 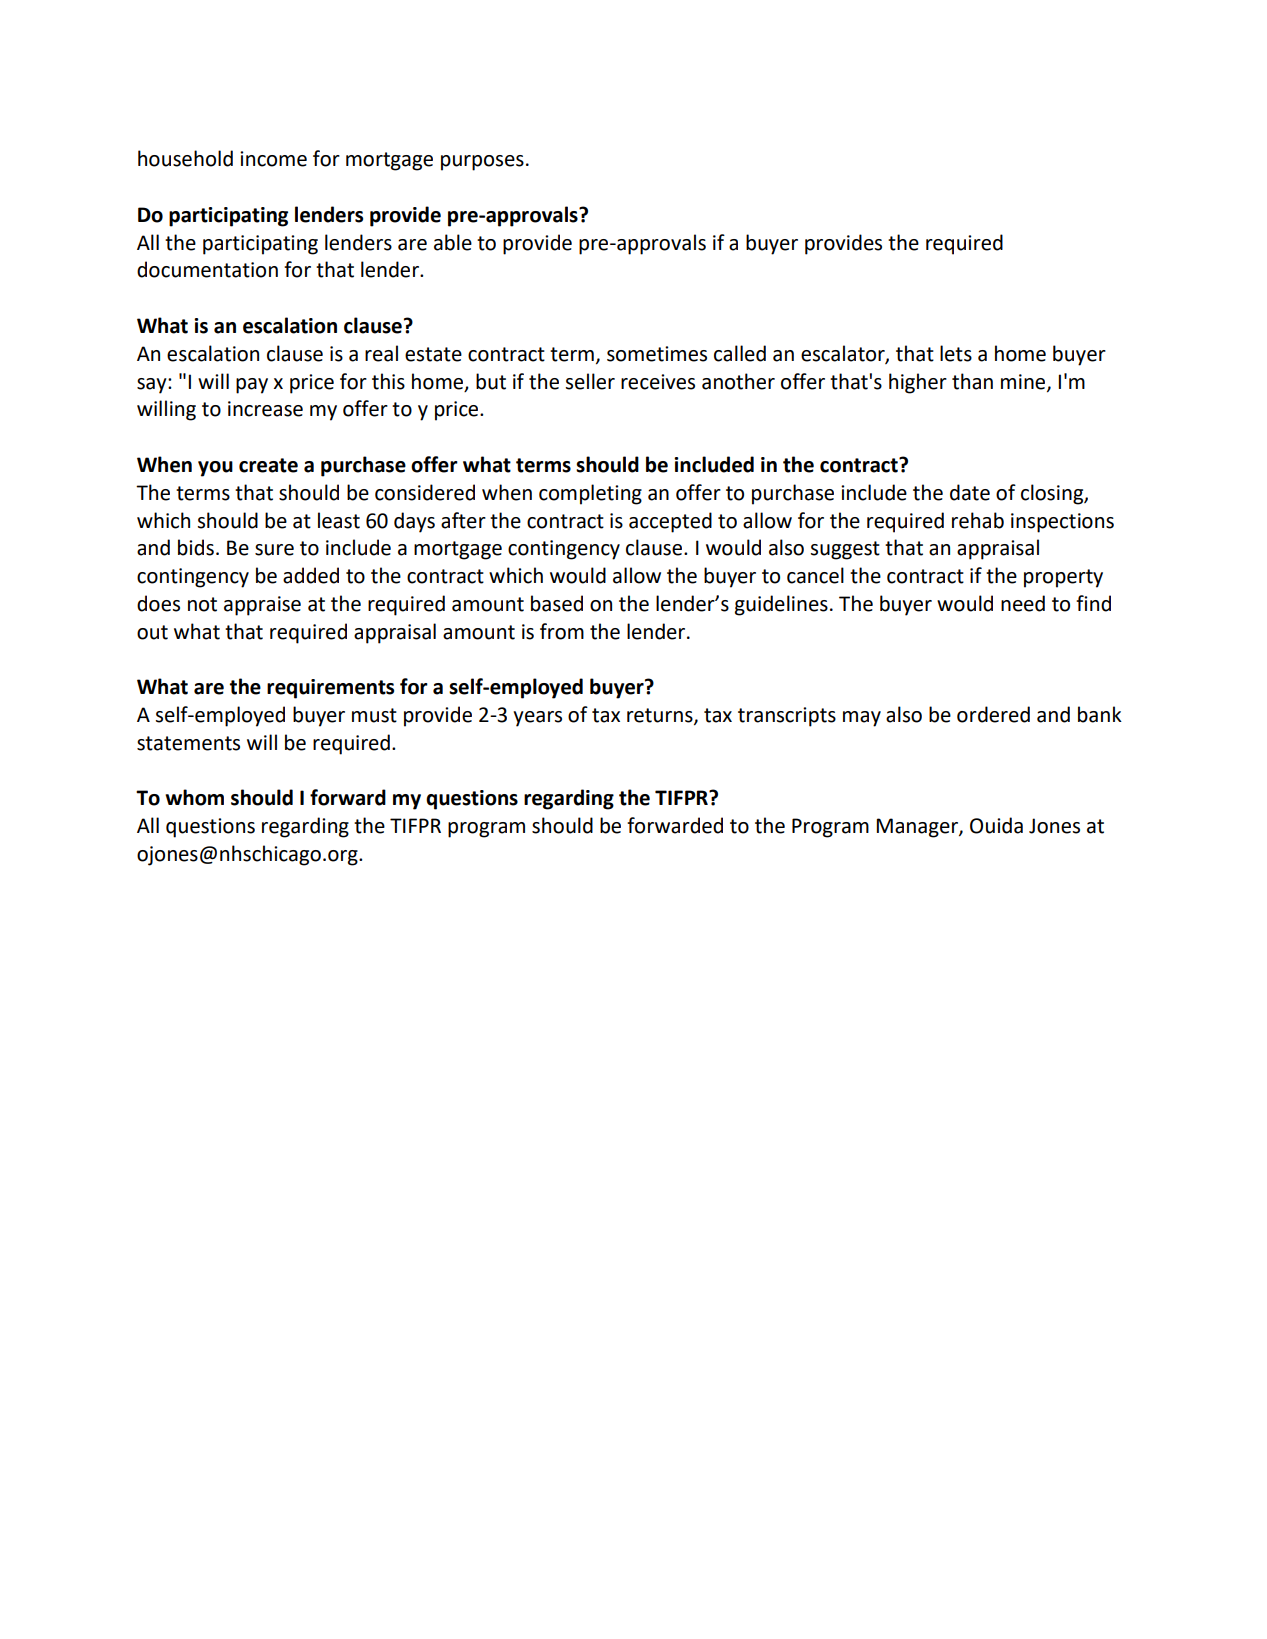 What do you see at coordinates (661, 716) in the screenshot?
I see `returns` at bounding box center [661, 716].
